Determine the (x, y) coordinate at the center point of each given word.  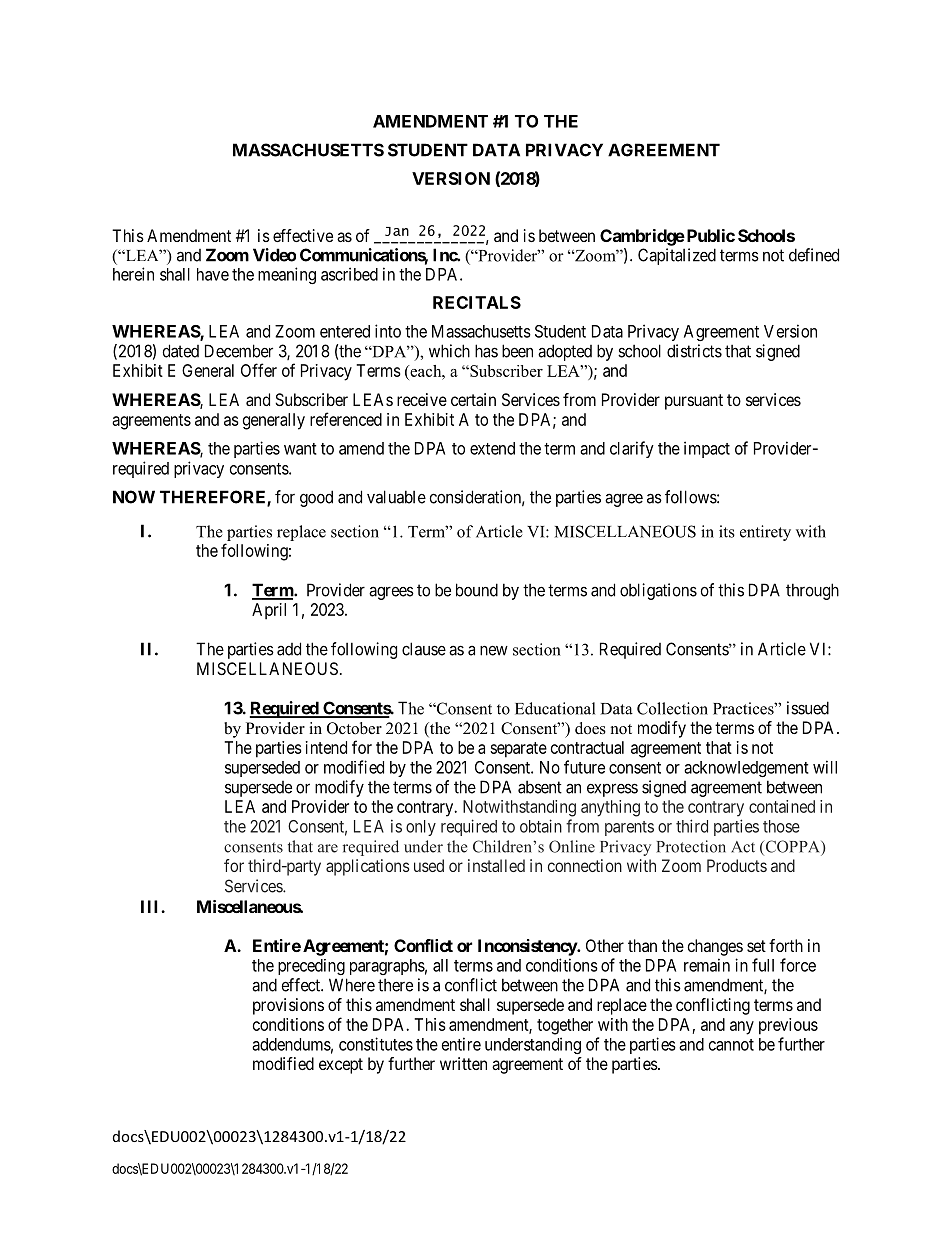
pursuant (694, 402)
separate (518, 750)
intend (326, 747)
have (213, 274)
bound (477, 590)
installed (496, 865)
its (727, 531)
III (151, 906)
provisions (288, 1006)
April (269, 611)
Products (737, 865)
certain (473, 399)
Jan (397, 231)
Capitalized (677, 256)
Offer (259, 370)
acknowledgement (746, 769)
